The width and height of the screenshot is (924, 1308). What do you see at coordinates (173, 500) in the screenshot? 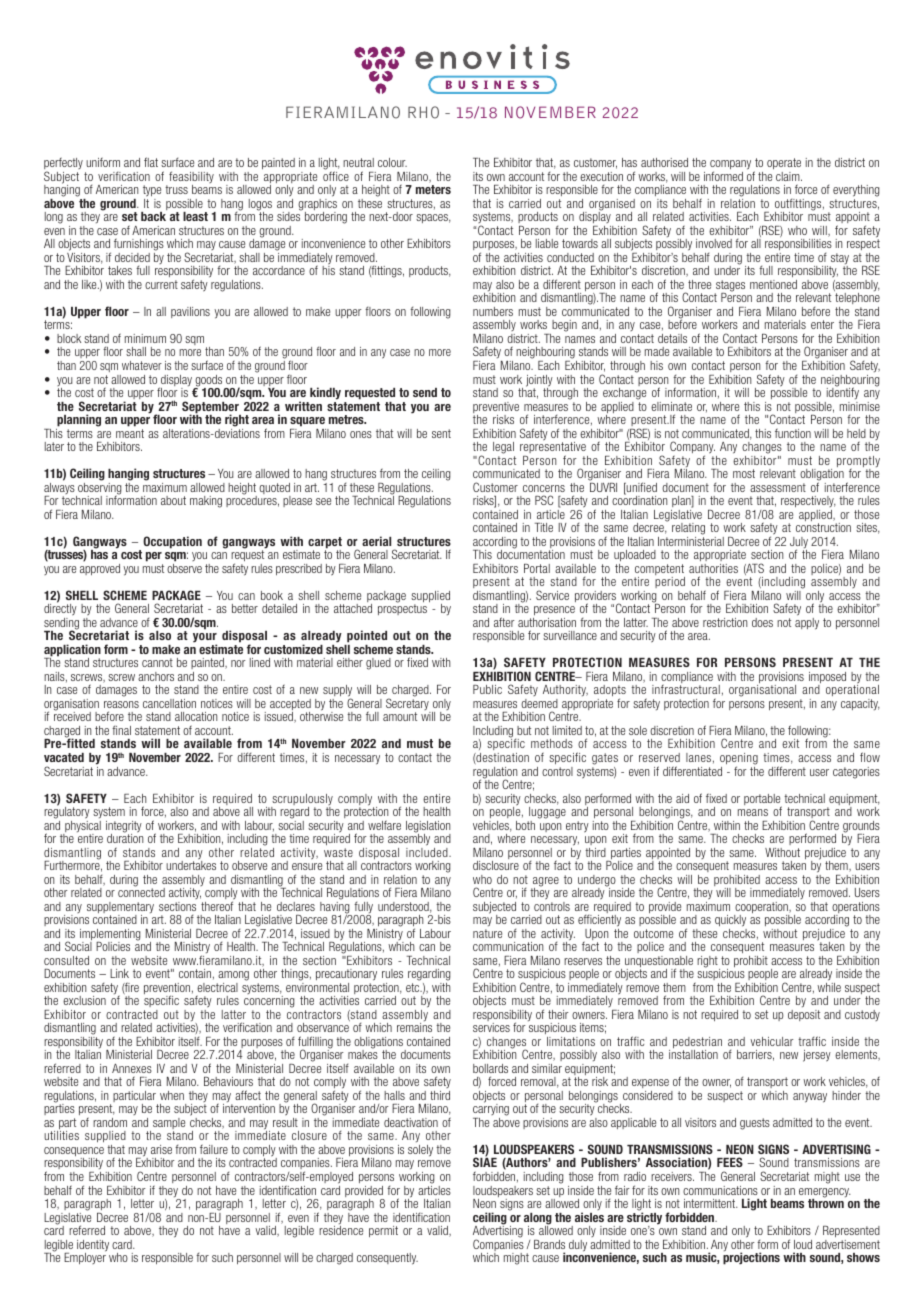
I see `about` at bounding box center [173, 500].
